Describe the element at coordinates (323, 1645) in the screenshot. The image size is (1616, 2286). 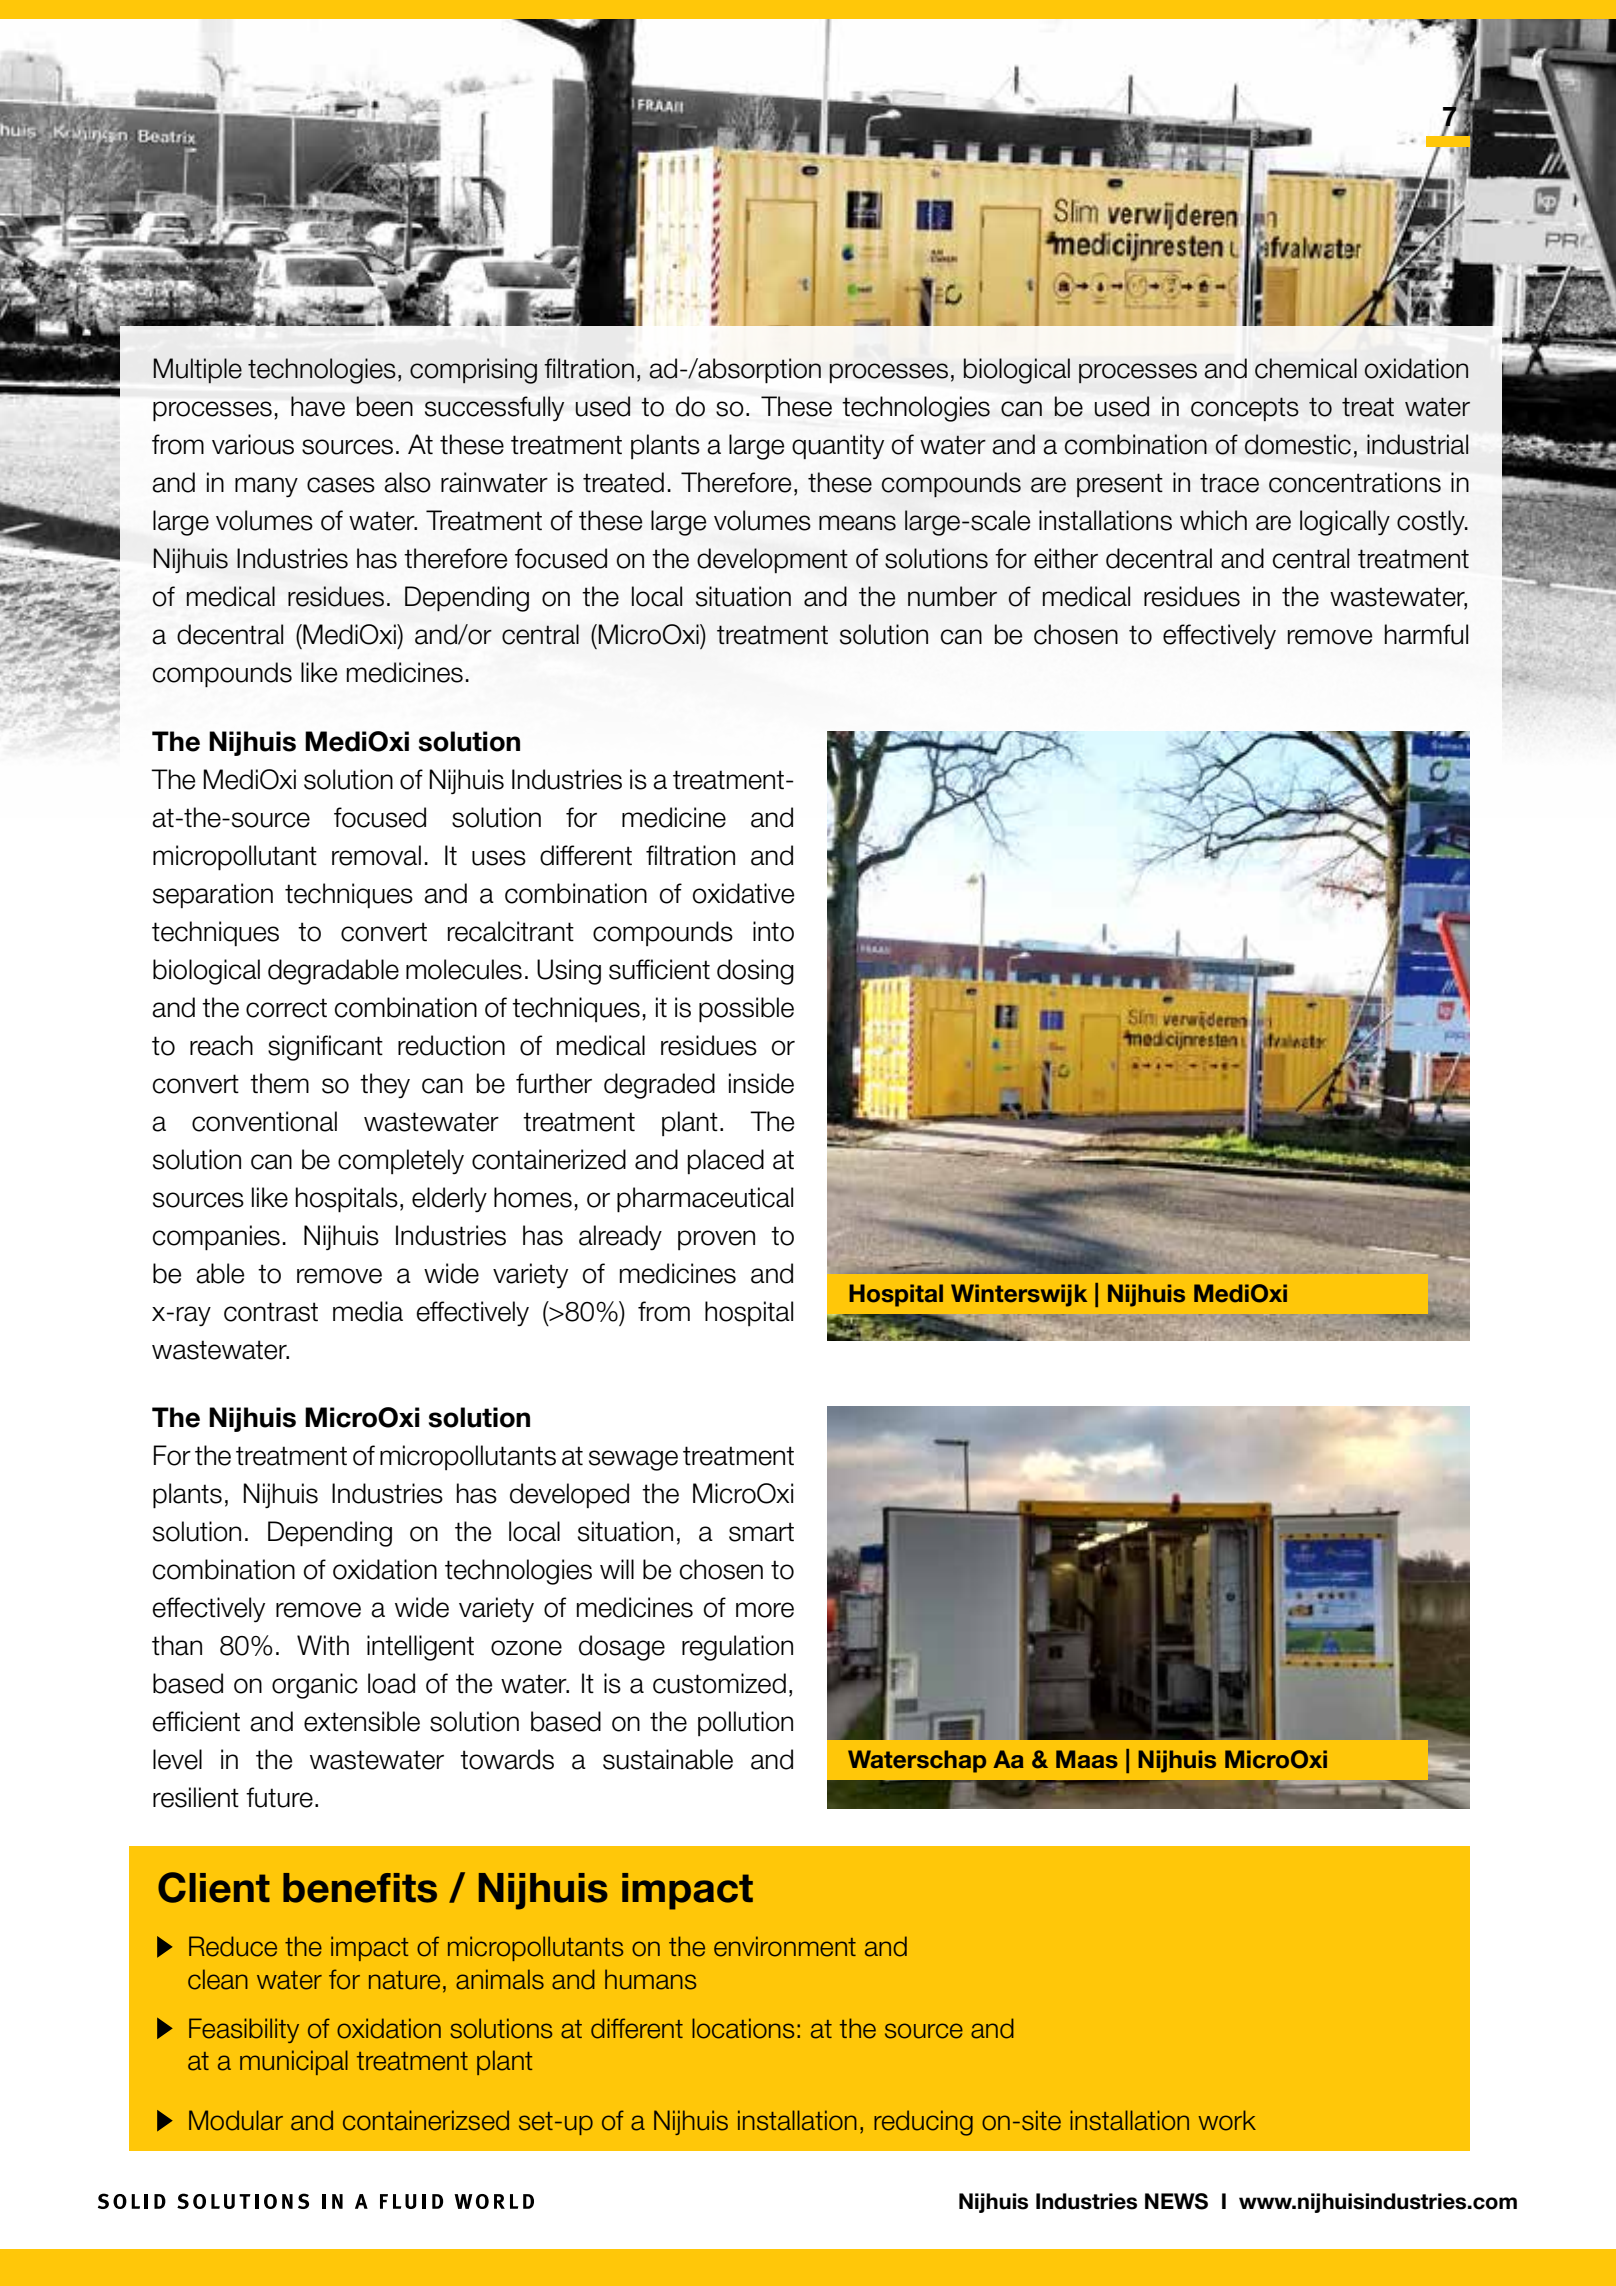
I see `With` at that location.
